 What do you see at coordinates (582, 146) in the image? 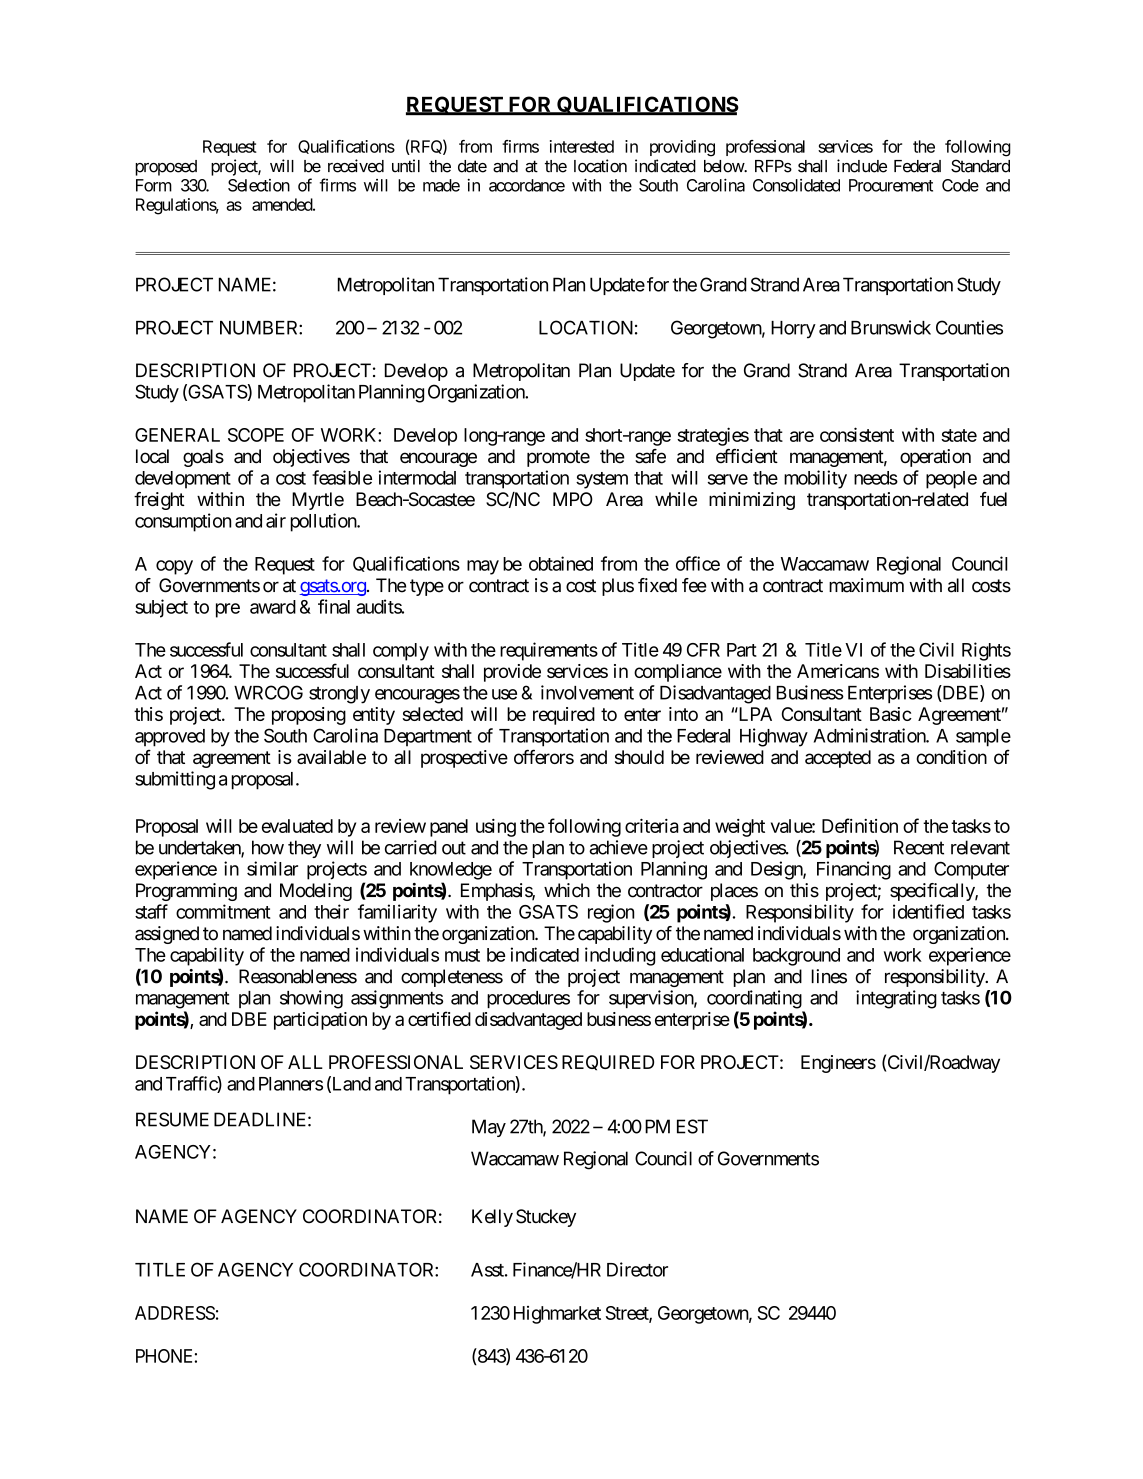
I see `interested` at bounding box center [582, 146].
